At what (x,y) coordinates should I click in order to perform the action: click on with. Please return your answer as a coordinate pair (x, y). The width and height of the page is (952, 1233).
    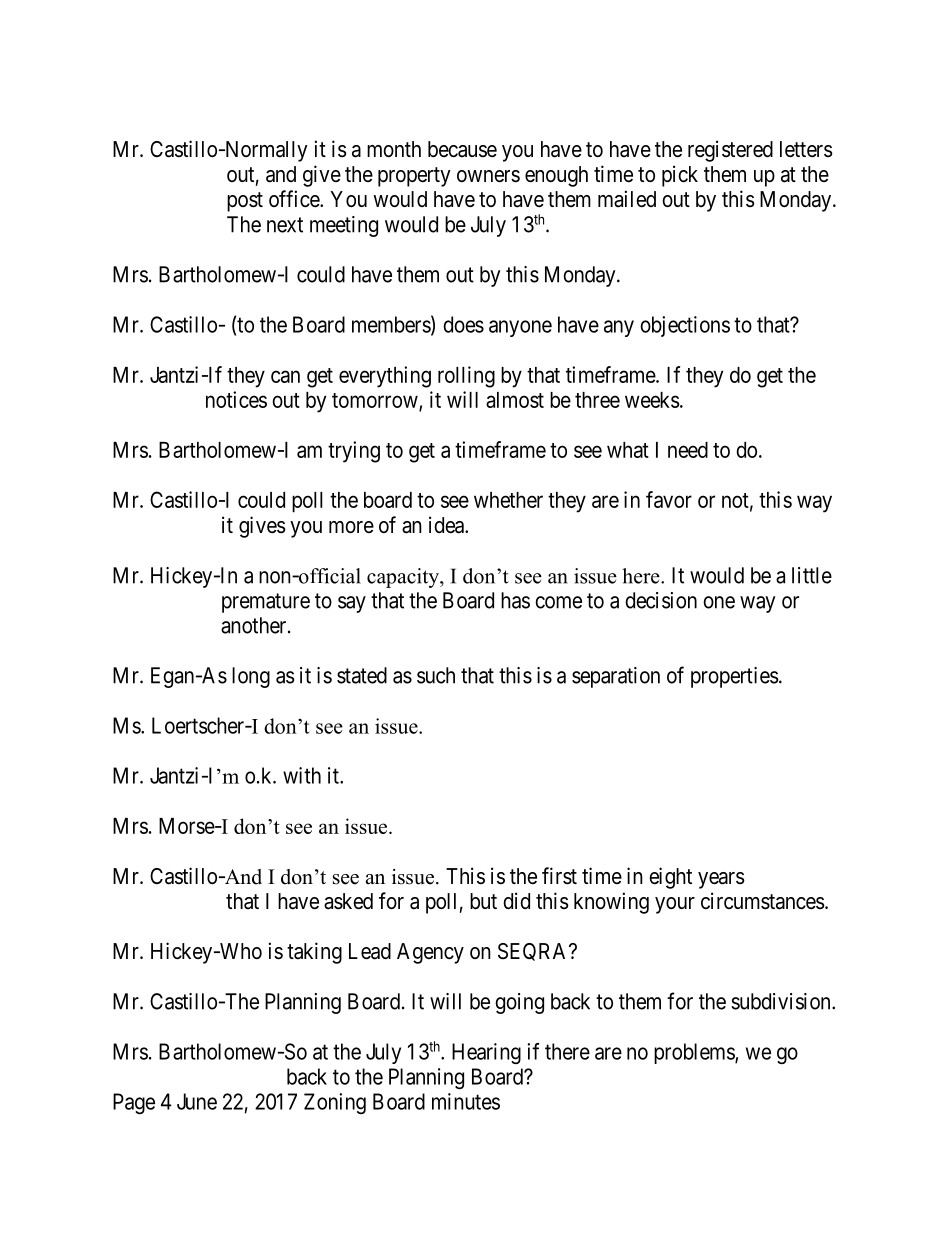
    Looking at the image, I should click on (302, 775).
